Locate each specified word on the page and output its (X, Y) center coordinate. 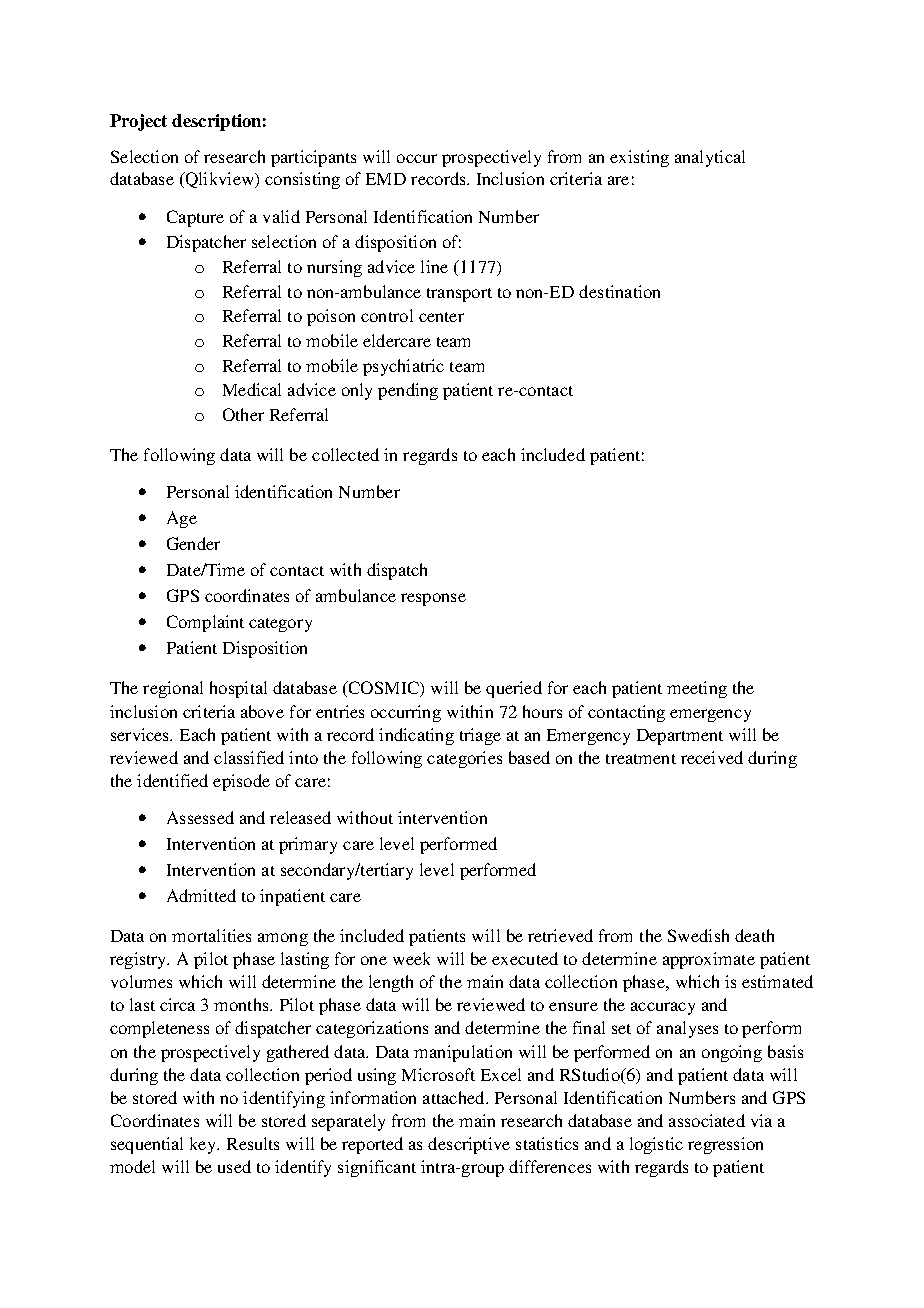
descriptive (469, 1145)
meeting (697, 689)
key (204, 1145)
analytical (710, 158)
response (433, 599)
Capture (195, 218)
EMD (386, 179)
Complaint (205, 623)
